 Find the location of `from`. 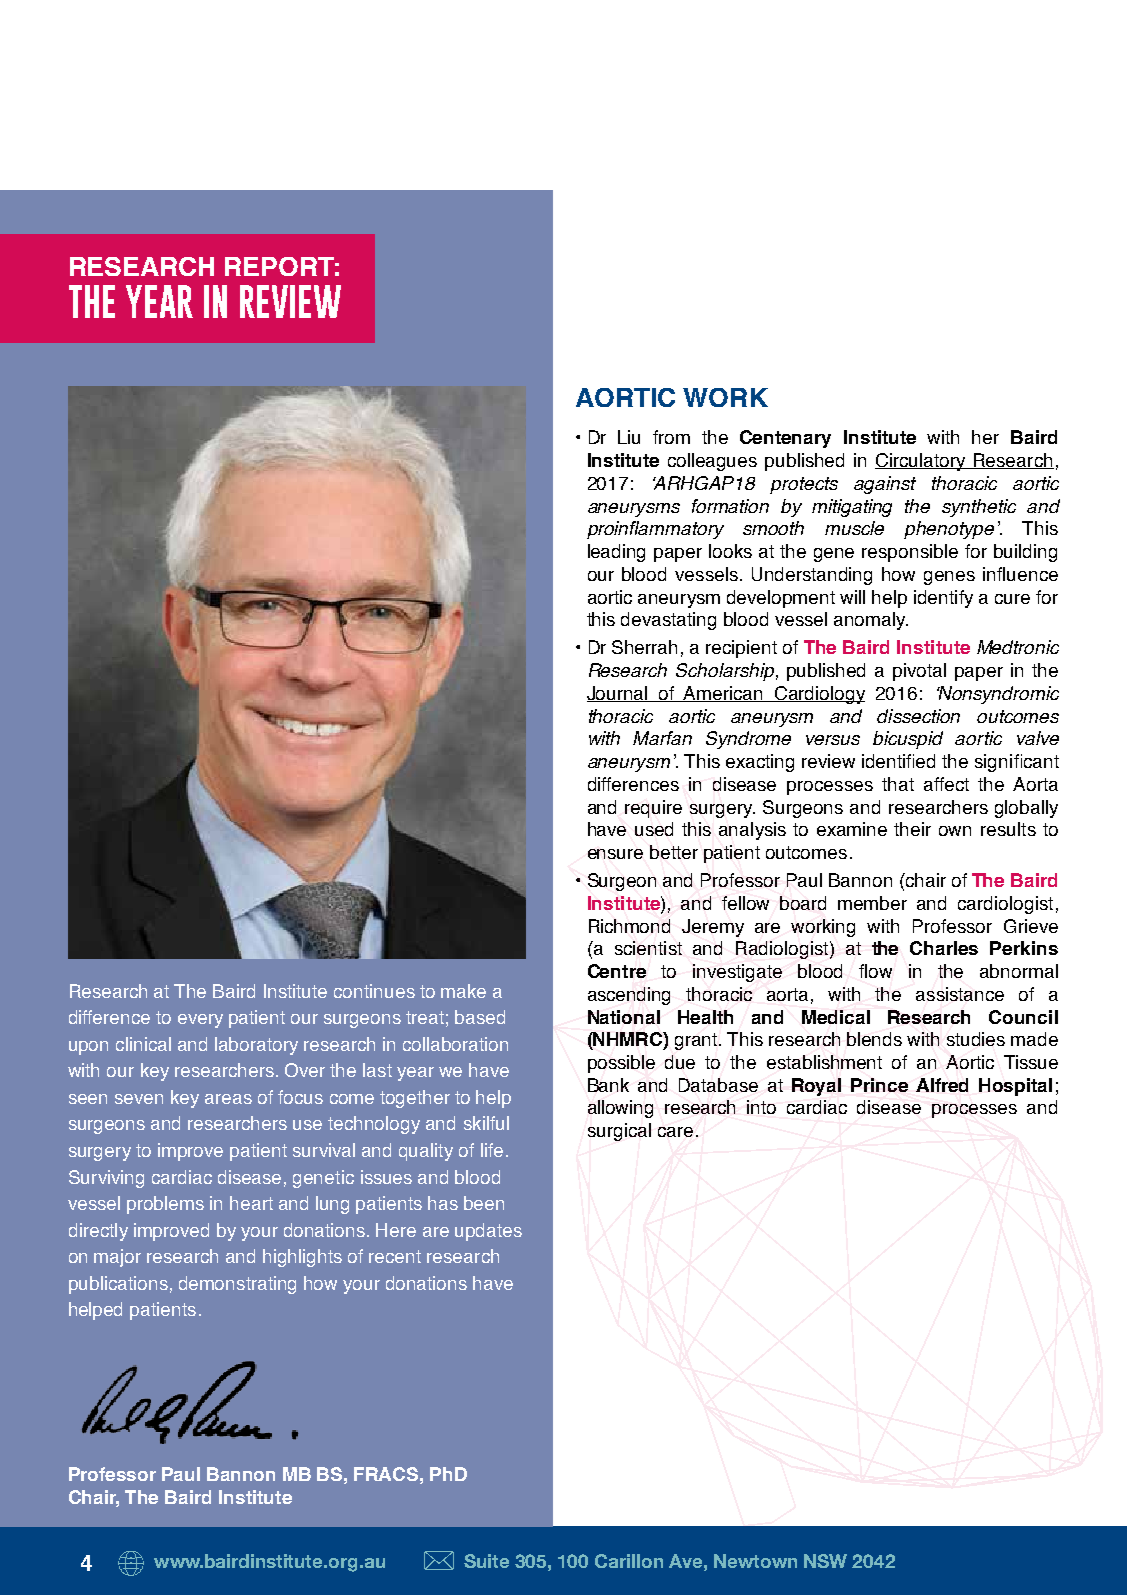

from is located at coordinates (671, 437).
